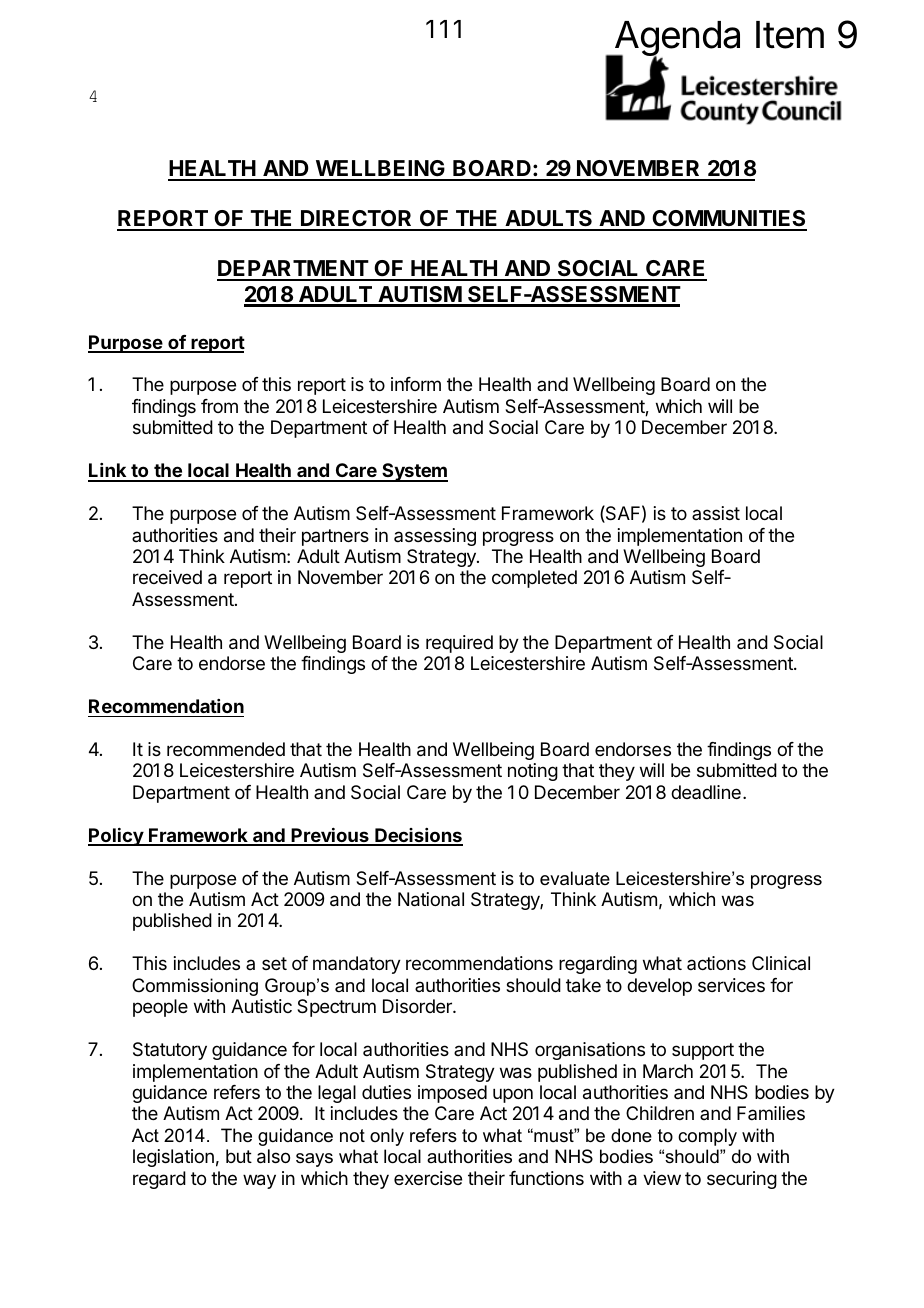 The height and width of the screenshot is (1308, 924). I want to click on DIRECTOR, so click(357, 220).
